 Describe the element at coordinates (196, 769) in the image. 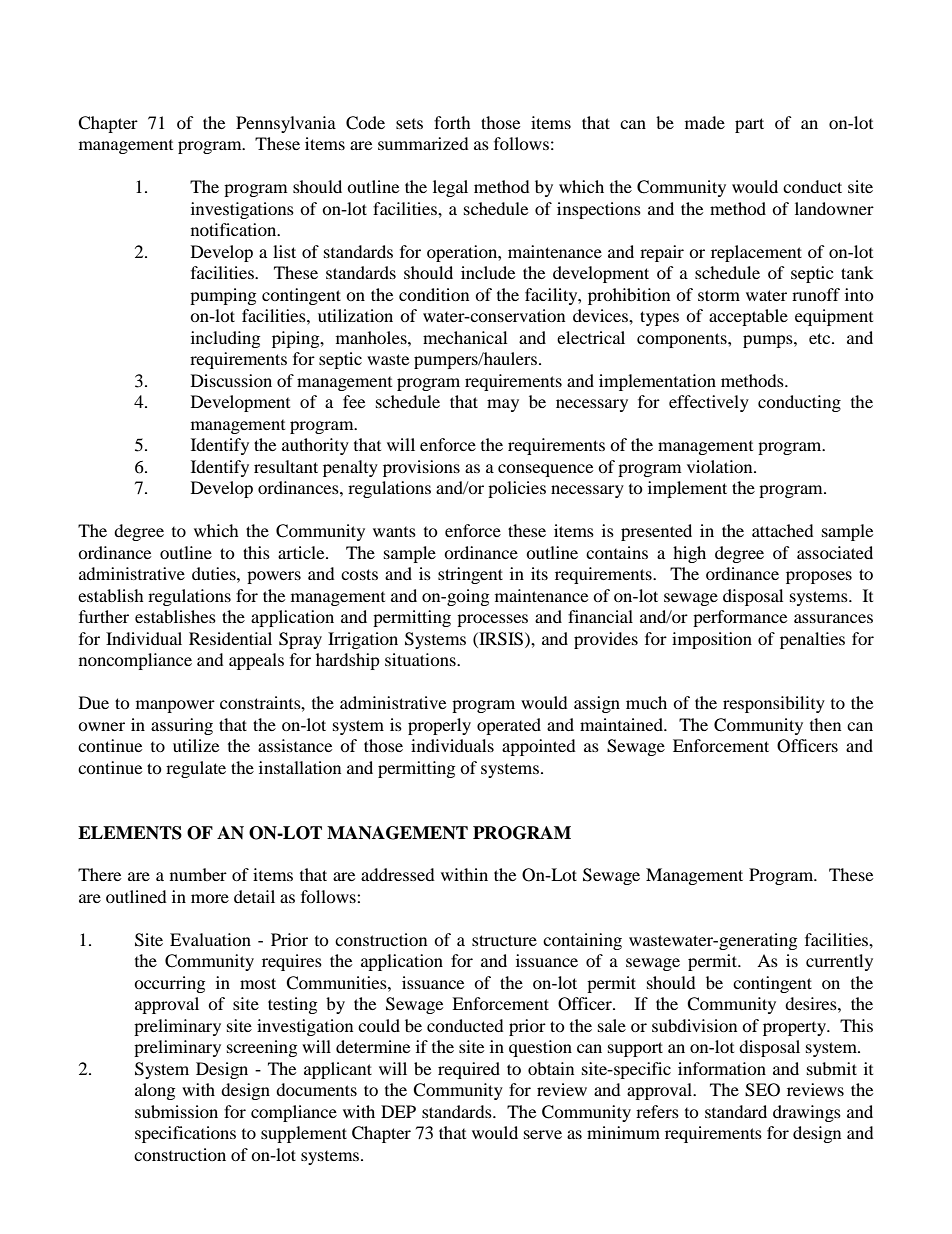

I see `regulate` at that location.
